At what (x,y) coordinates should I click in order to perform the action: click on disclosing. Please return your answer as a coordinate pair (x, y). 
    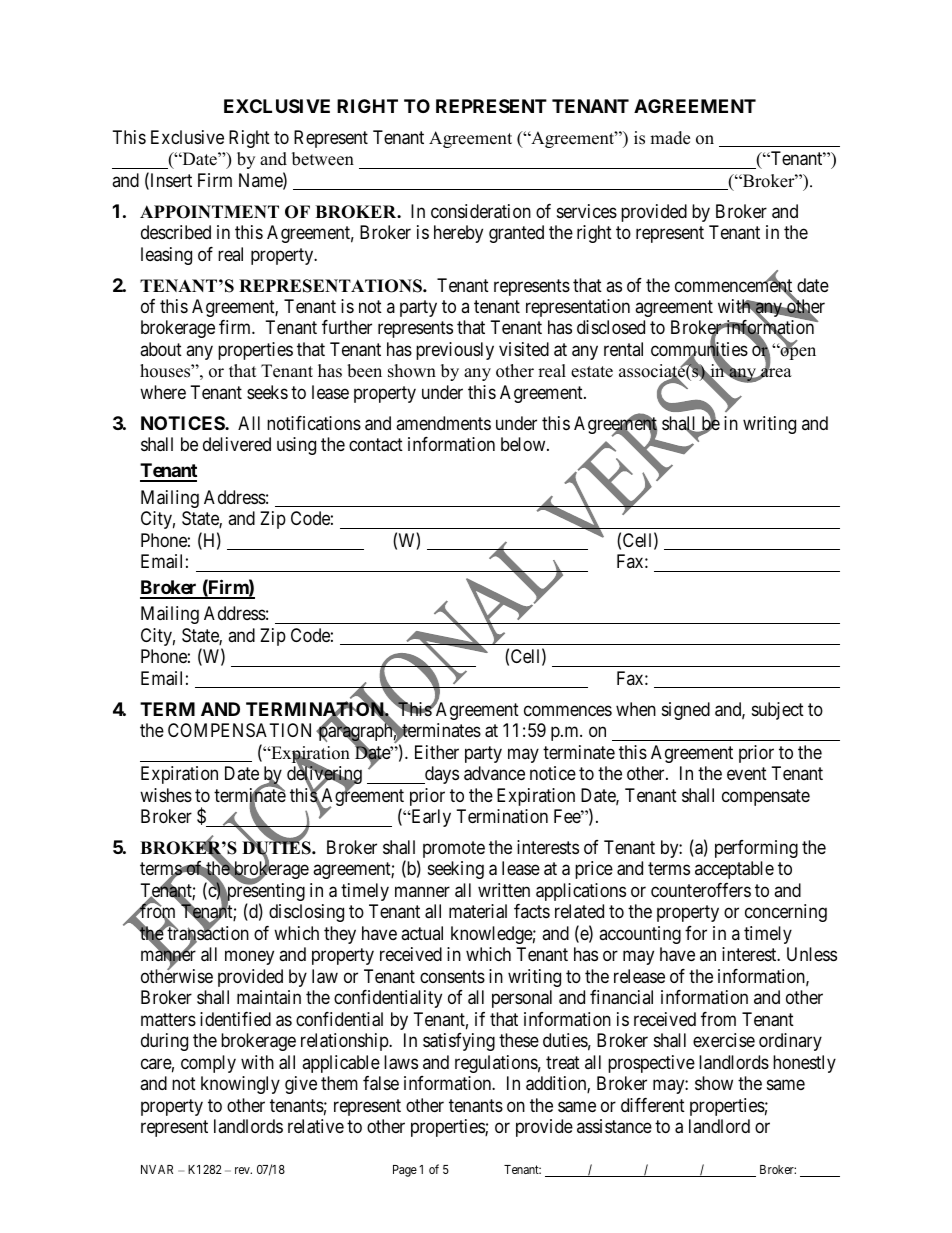
    Looking at the image, I should click on (306, 913).
